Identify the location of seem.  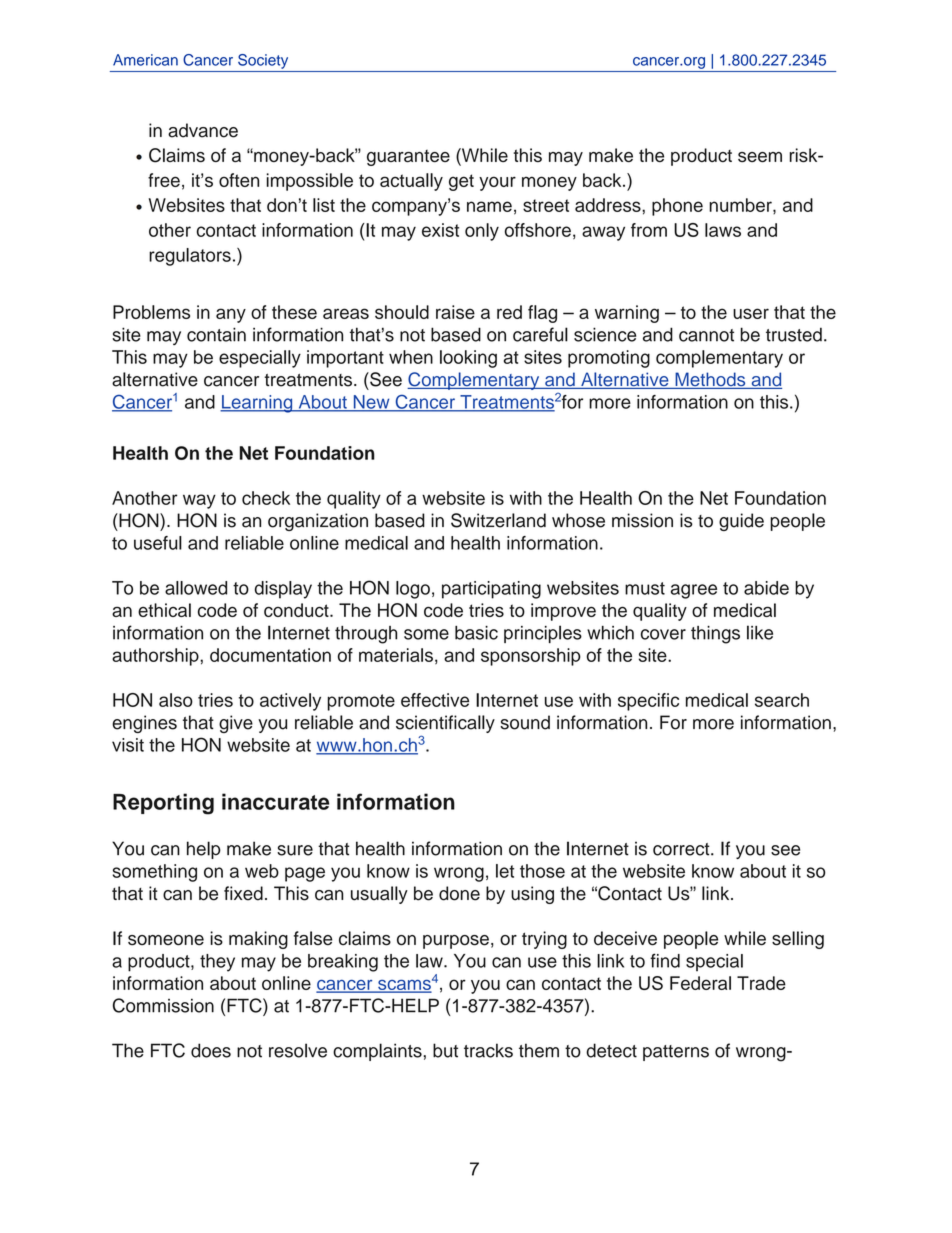
(760, 157).
